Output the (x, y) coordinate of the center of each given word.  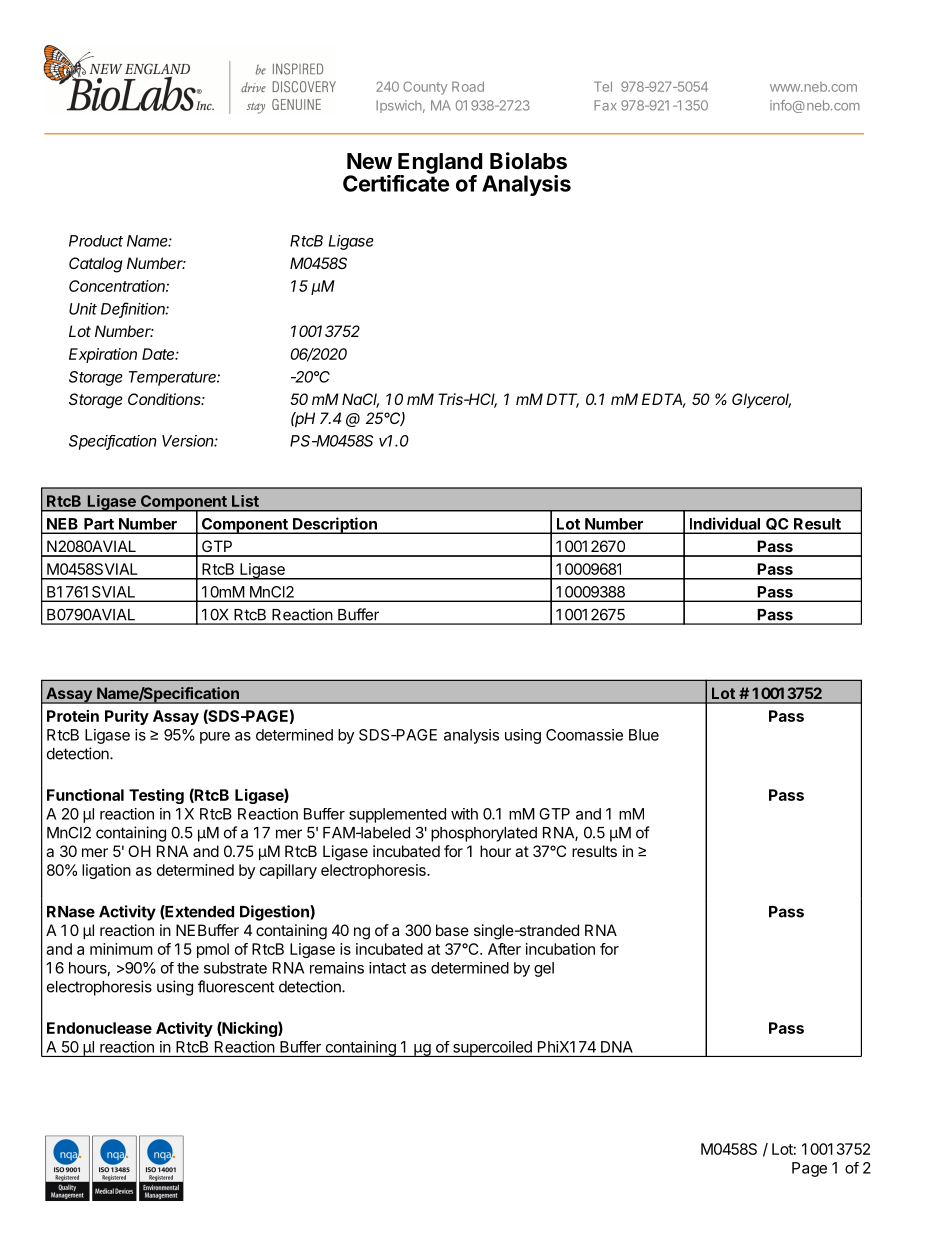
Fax (605, 105)
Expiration (103, 355)
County (425, 88)
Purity (127, 717)
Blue (644, 735)
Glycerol (761, 401)
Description (335, 525)
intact (387, 968)
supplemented (397, 815)
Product (96, 241)
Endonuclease (99, 1028)
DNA (617, 1047)
